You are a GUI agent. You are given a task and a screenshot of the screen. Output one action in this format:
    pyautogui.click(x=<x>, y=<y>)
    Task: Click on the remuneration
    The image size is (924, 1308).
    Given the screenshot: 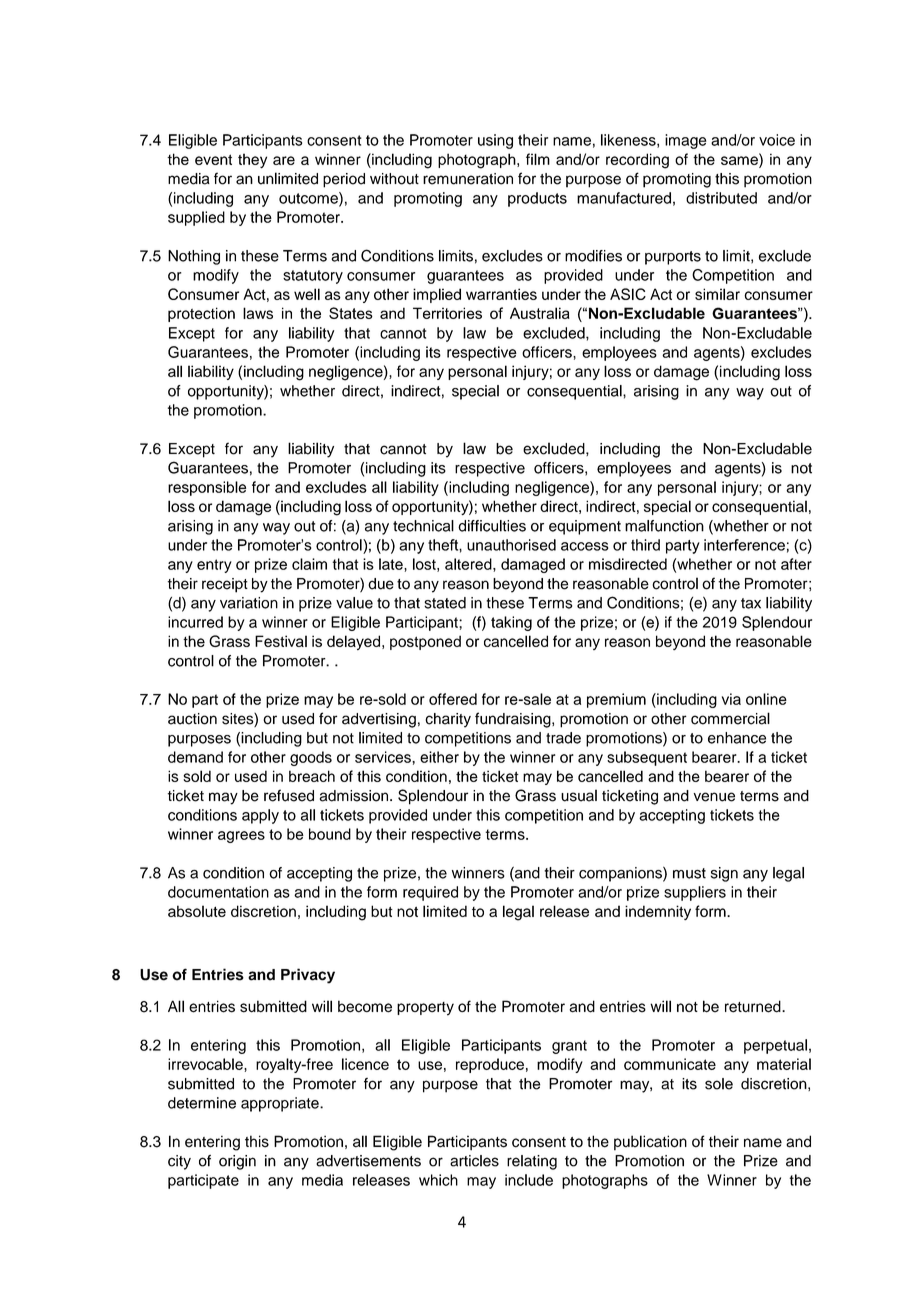 What is the action you would take?
    pyautogui.click(x=468, y=179)
